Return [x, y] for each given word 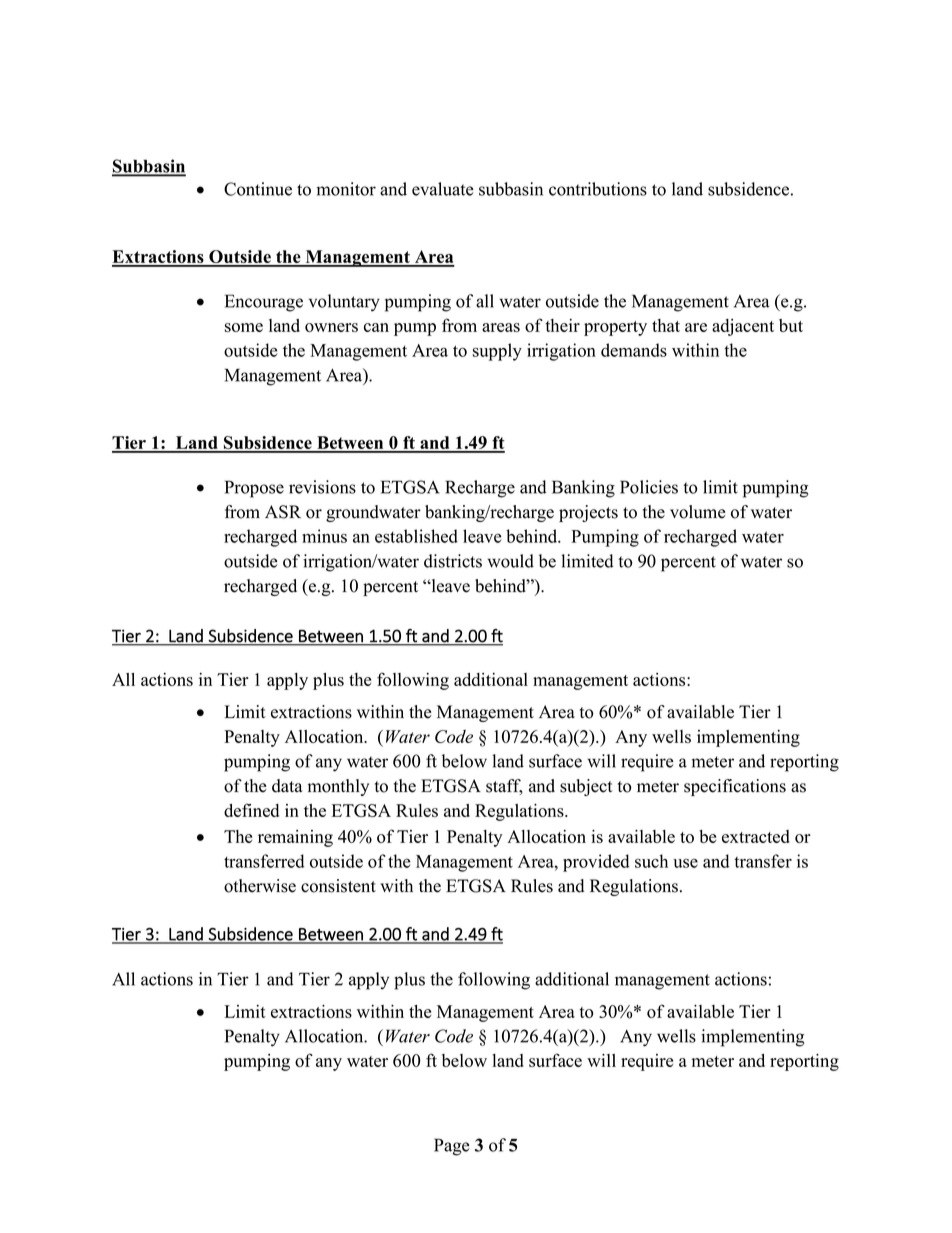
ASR [283, 512]
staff [504, 787]
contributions [598, 189]
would [510, 561]
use [685, 863]
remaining [295, 838]
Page [452, 1147]
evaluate [443, 189]
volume [698, 512]
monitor [346, 189]
